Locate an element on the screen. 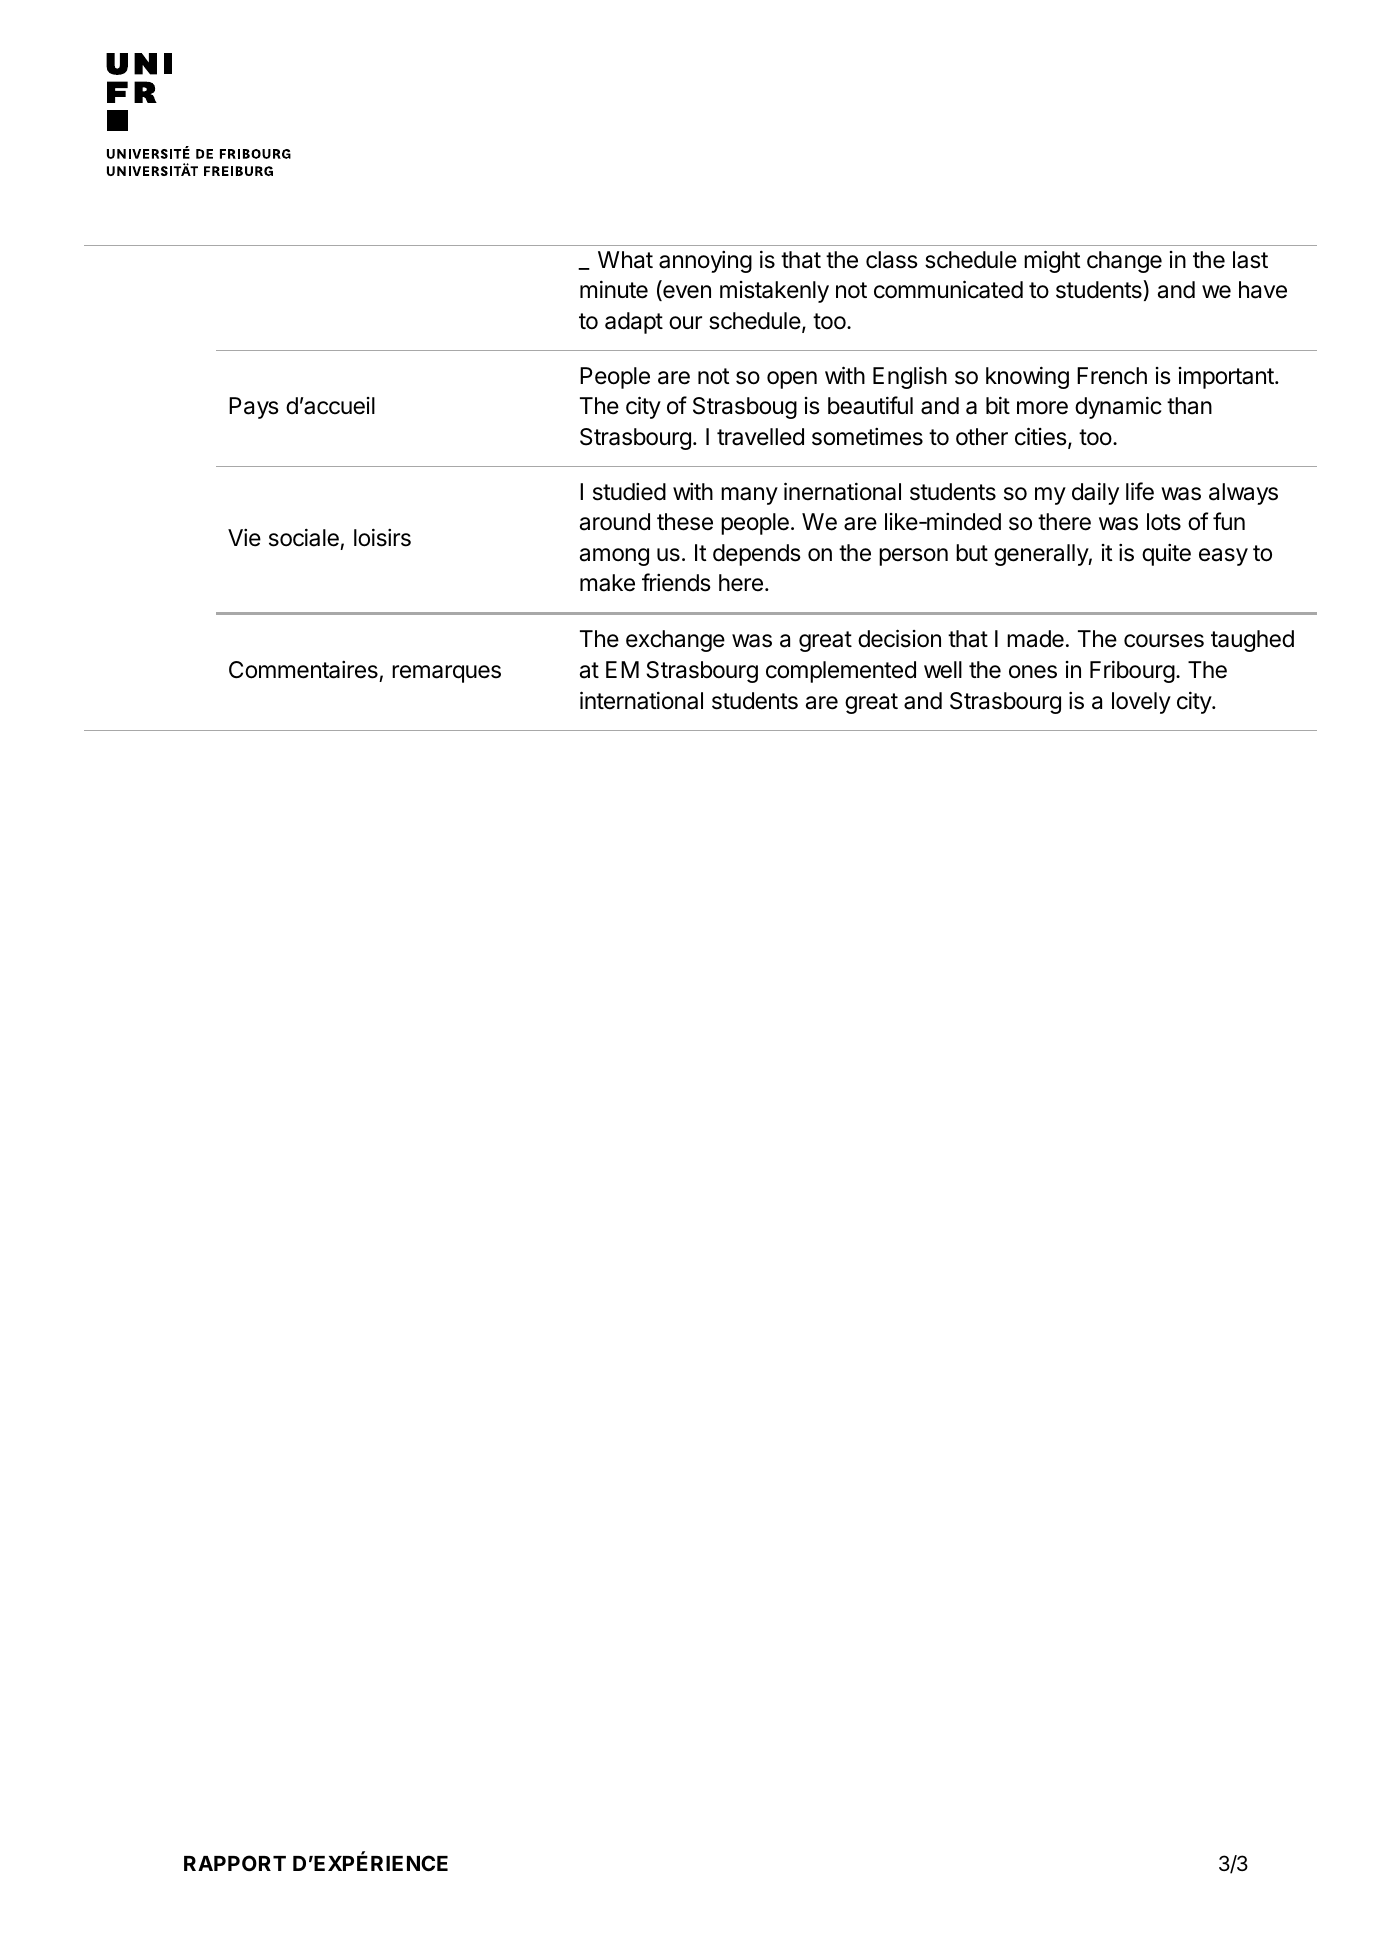 This screenshot has width=1376, height=1947. Commentaires is located at coordinates (303, 670).
